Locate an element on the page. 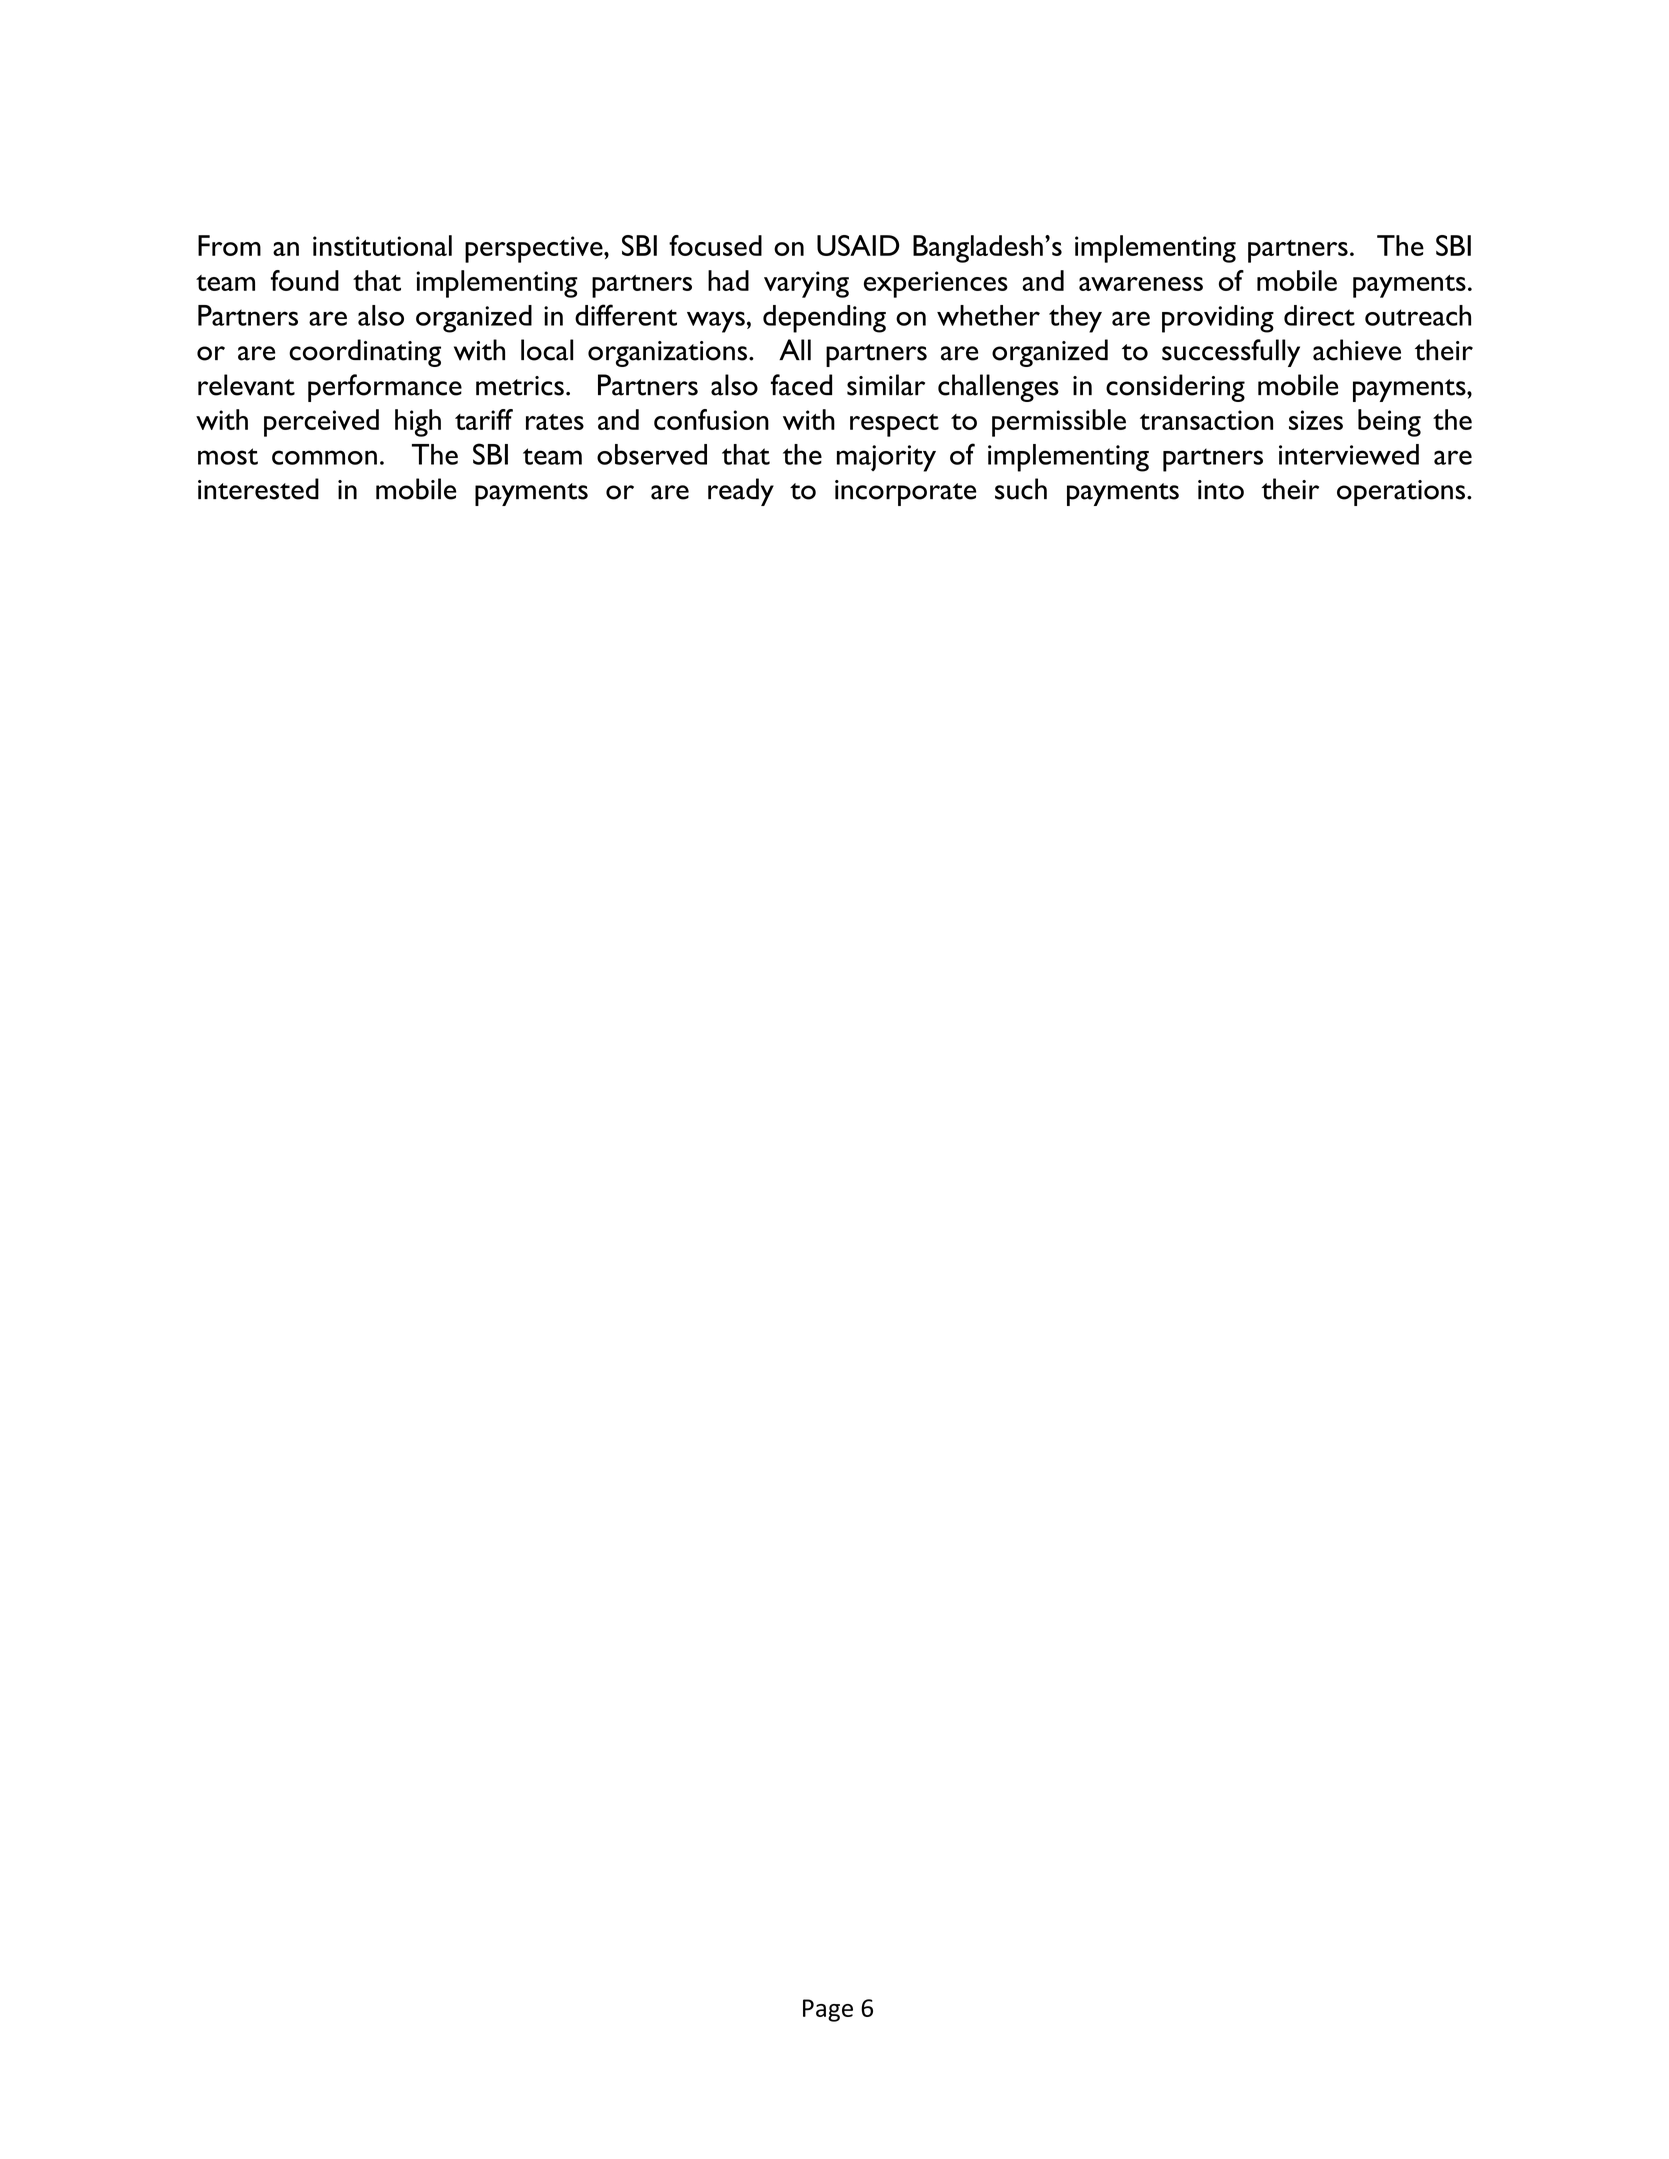  most is located at coordinates (228, 456).
